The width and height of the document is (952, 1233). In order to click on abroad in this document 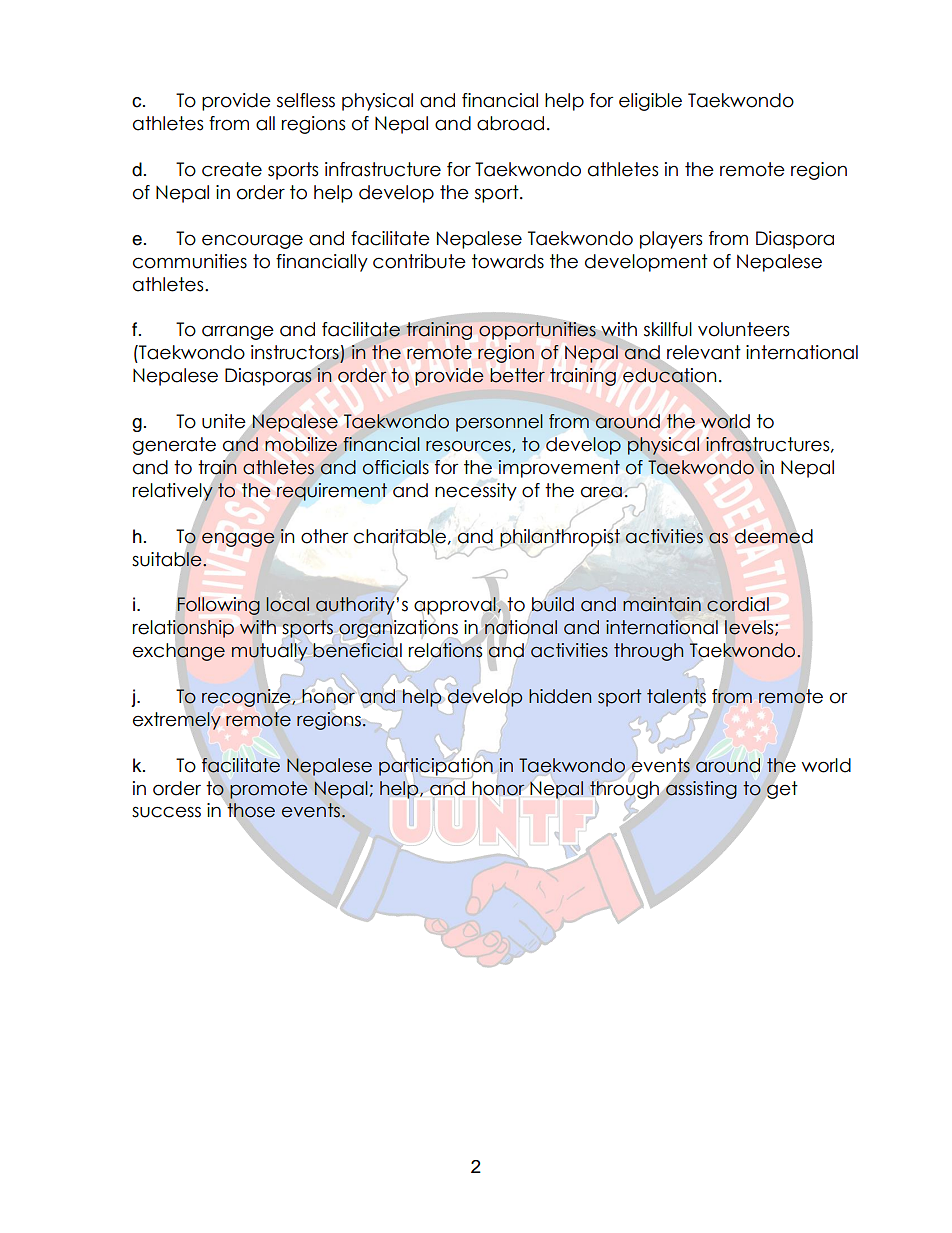, I will do `click(510, 123)`.
